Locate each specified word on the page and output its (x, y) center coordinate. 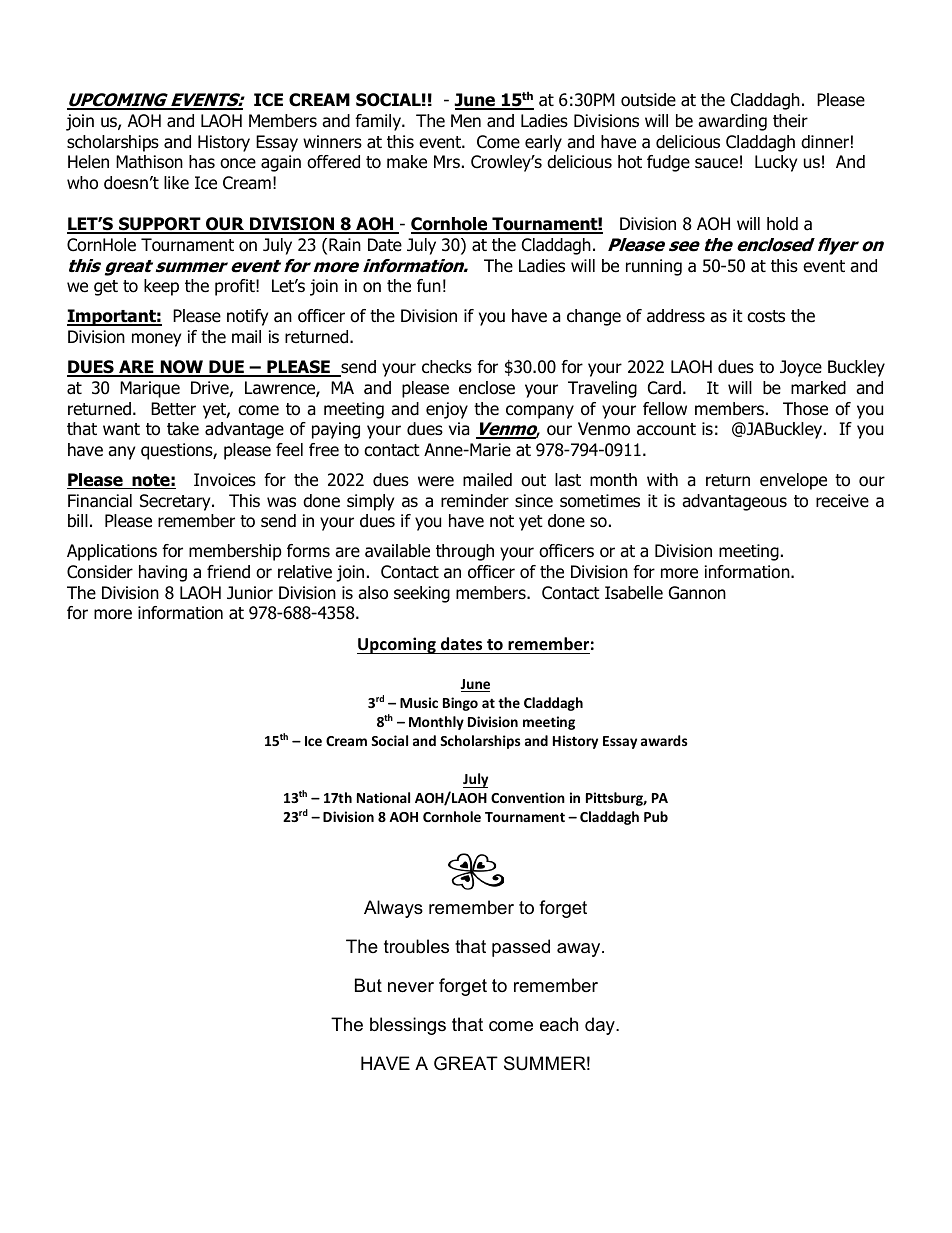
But (368, 985)
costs (766, 316)
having (163, 573)
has (202, 162)
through (465, 552)
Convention (528, 797)
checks (447, 367)
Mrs (447, 162)
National (383, 797)
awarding (732, 122)
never (411, 987)
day (601, 1026)
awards (664, 740)
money (156, 340)
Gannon (697, 593)
